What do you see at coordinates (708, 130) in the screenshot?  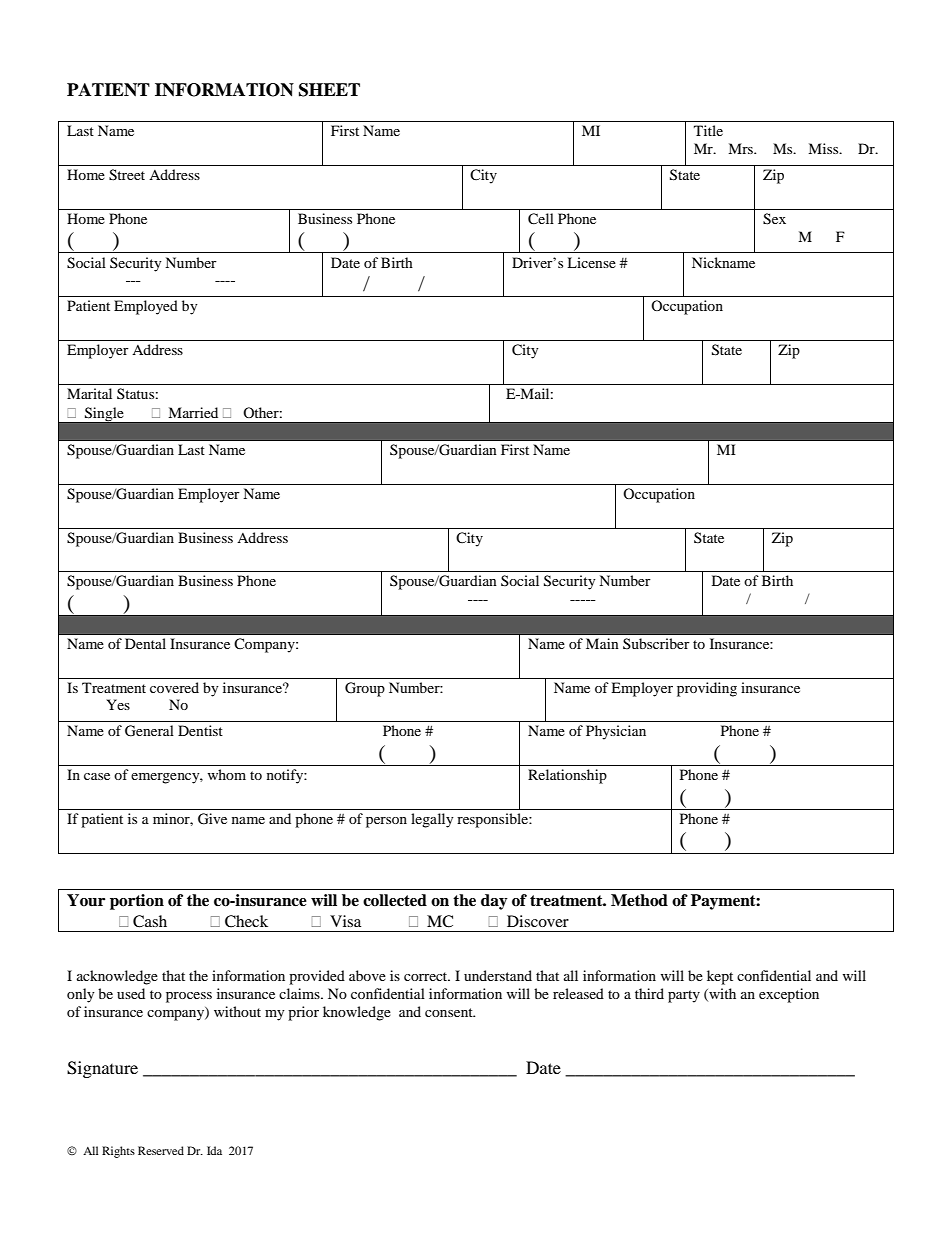 I see `Title` at bounding box center [708, 130].
